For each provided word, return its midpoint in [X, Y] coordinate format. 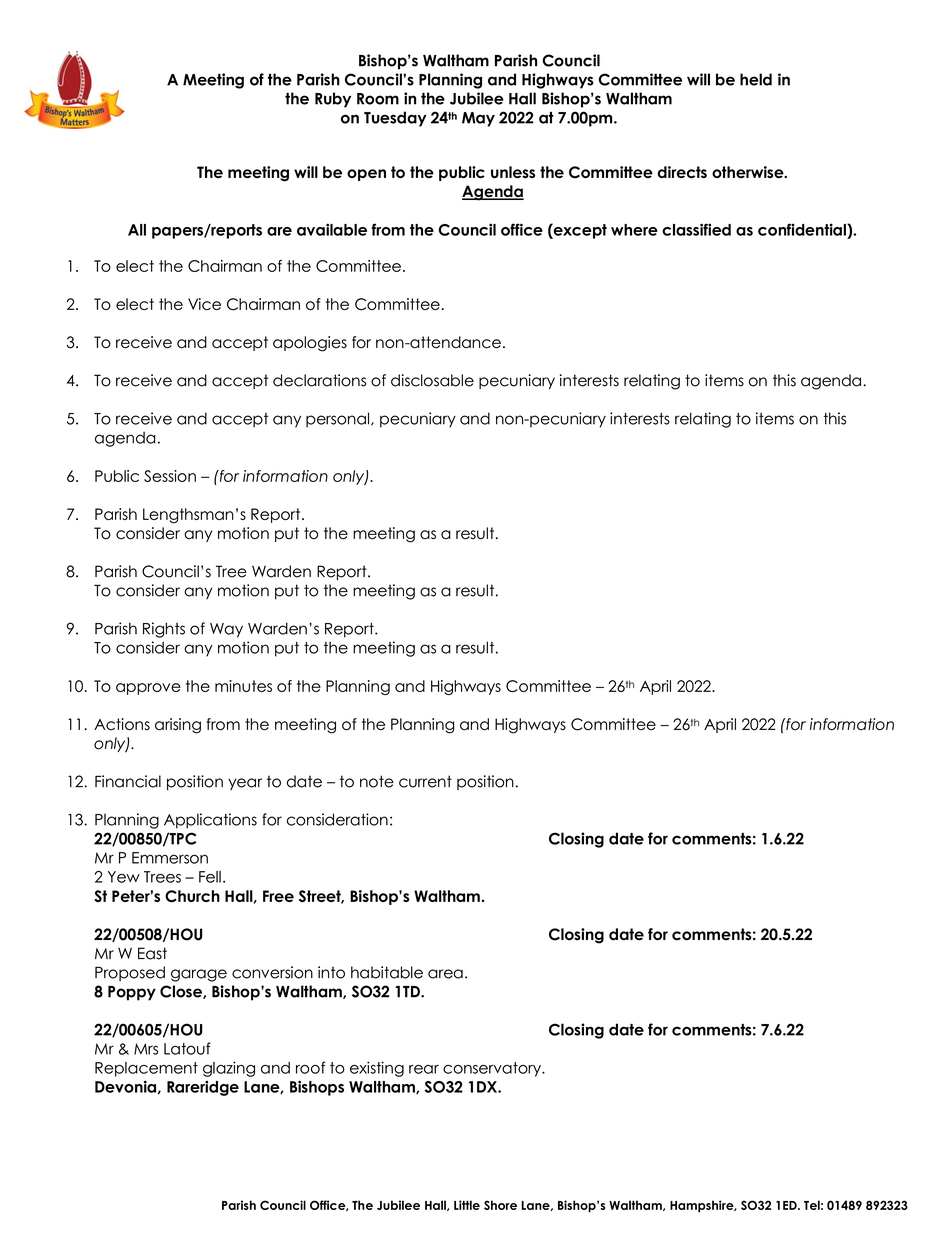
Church [192, 896]
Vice [204, 304]
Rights [164, 630]
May [478, 119]
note [377, 781]
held [756, 79]
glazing [229, 1069]
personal [337, 420]
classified [696, 229]
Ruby [333, 100]
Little [467, 1205]
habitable [387, 972]
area [445, 974]
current [425, 781]
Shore [500, 1205]
